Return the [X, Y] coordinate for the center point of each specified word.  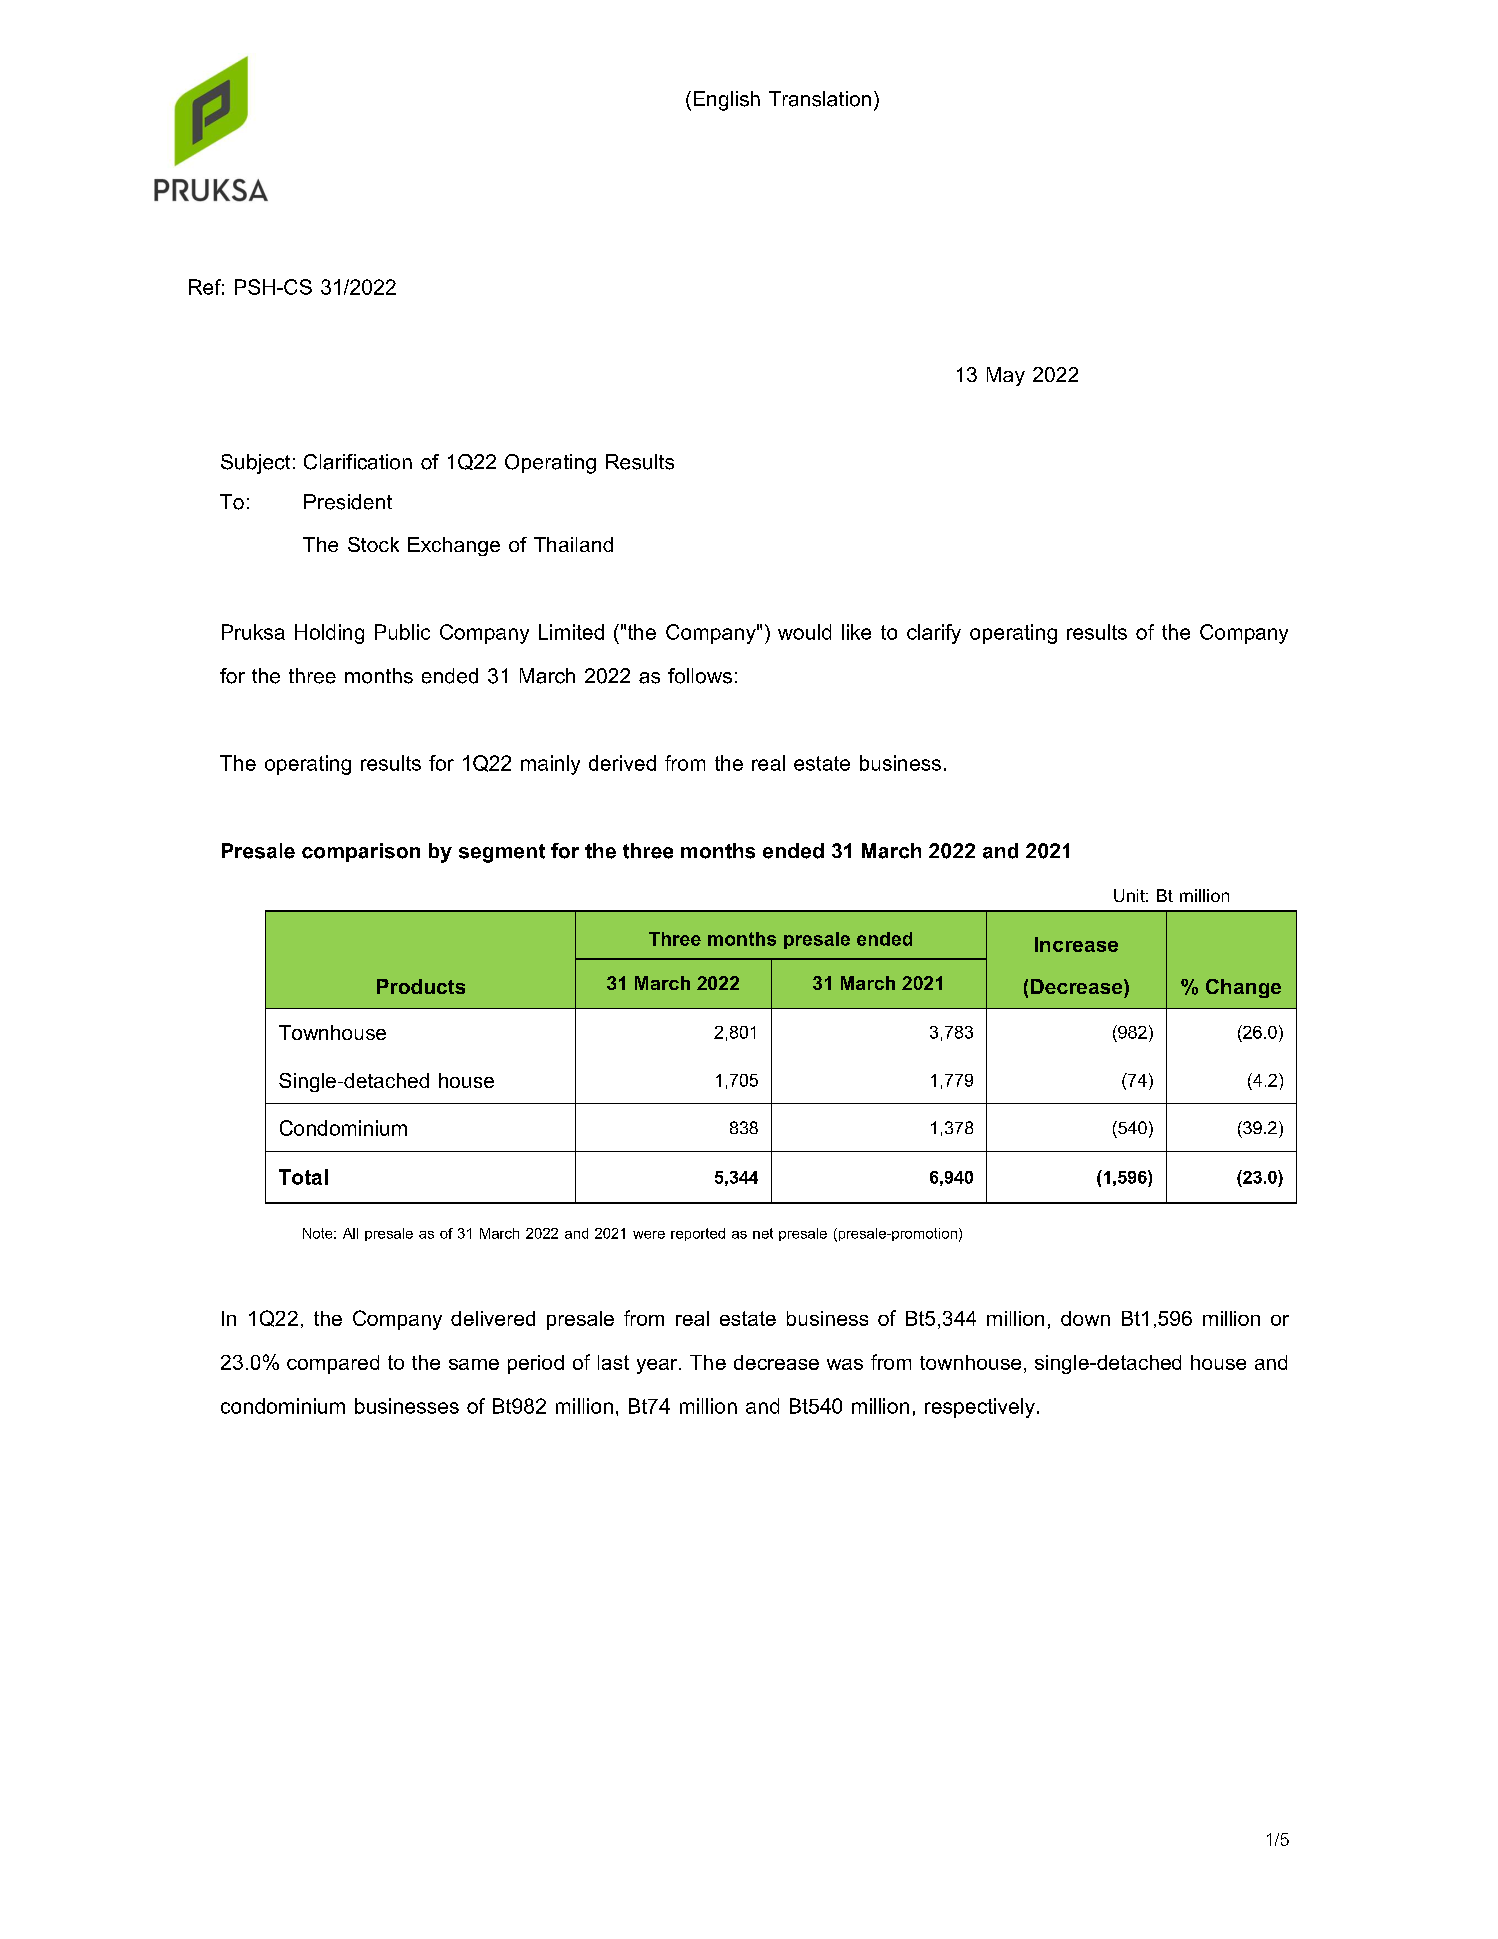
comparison [361, 852]
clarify [934, 634]
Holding [329, 634]
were [649, 1235]
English [727, 101]
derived [622, 763]
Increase [1076, 944]
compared [333, 1364]
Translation [820, 99]
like [856, 632]
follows [700, 676]
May [1006, 376]
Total [303, 1177]
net [763, 1233]
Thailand [573, 544]
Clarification [358, 462]
